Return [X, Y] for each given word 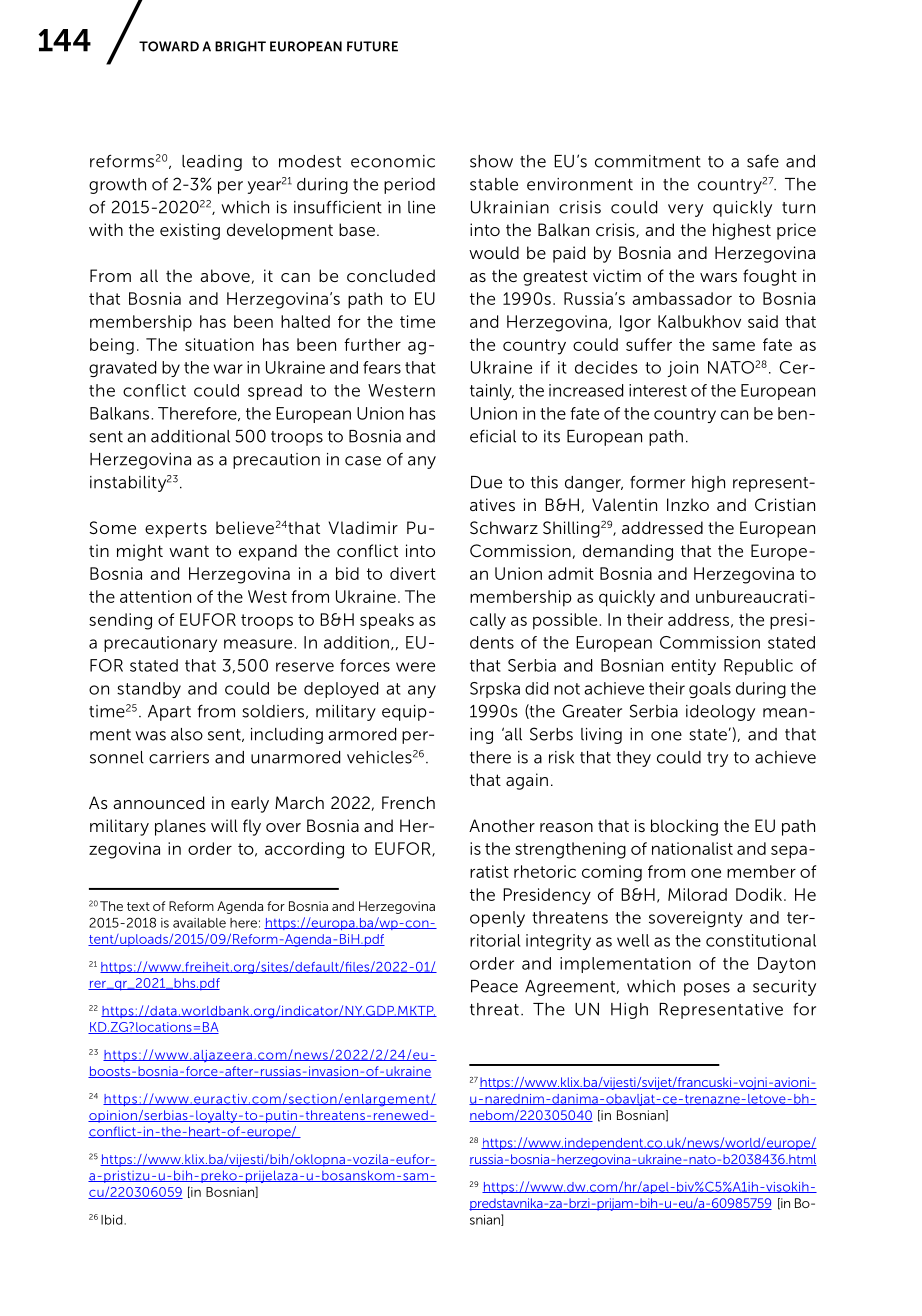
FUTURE [372, 46]
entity [693, 667]
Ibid [113, 1220]
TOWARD [169, 46]
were [415, 667]
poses [707, 989]
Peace [494, 986]
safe [763, 161]
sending [120, 621]
